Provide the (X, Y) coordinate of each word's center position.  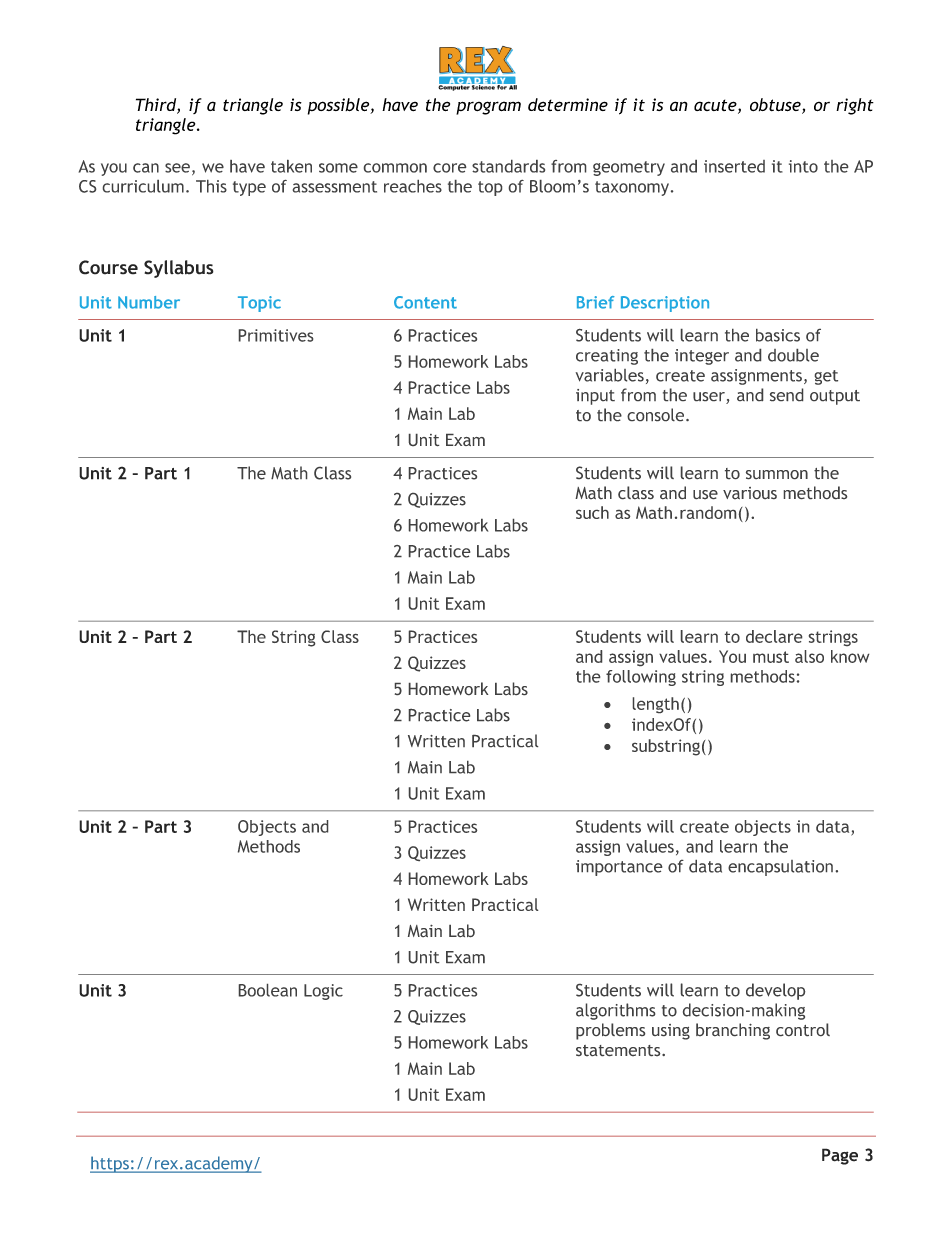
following (641, 678)
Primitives (276, 335)
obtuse (776, 106)
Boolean (268, 990)
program (488, 108)
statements (619, 1050)
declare (774, 636)
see (177, 168)
